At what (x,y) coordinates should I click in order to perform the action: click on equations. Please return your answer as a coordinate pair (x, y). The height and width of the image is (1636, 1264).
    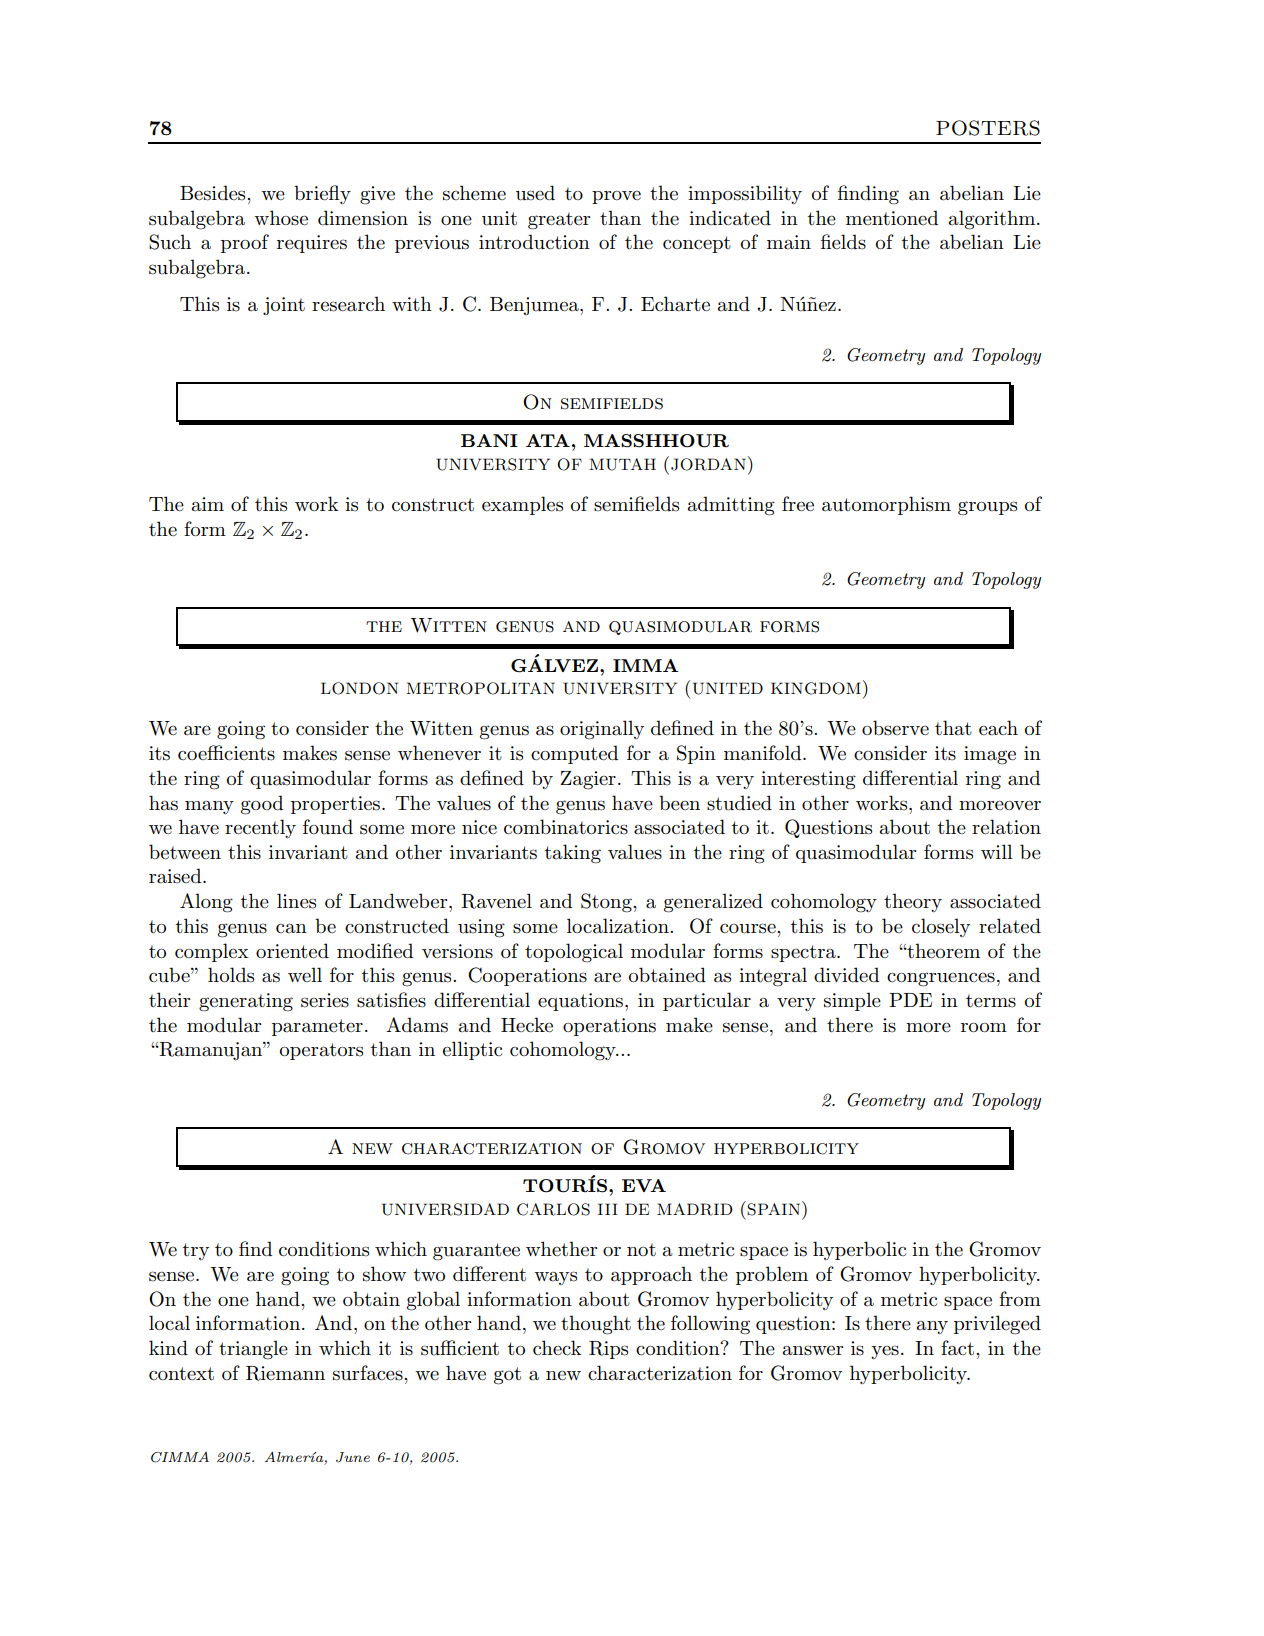
    Looking at the image, I should click on (582, 1002).
